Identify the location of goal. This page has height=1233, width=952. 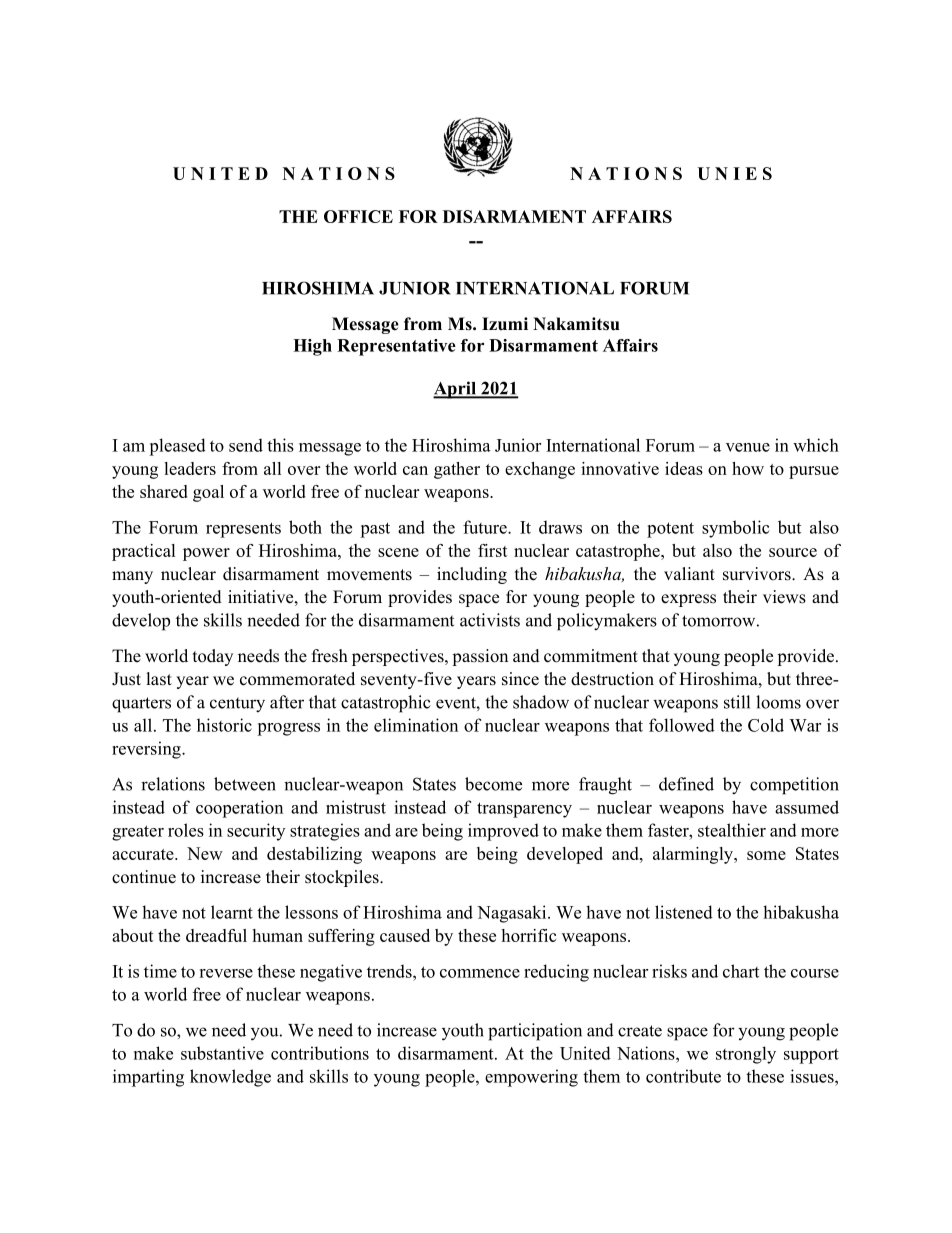
(208, 493).
